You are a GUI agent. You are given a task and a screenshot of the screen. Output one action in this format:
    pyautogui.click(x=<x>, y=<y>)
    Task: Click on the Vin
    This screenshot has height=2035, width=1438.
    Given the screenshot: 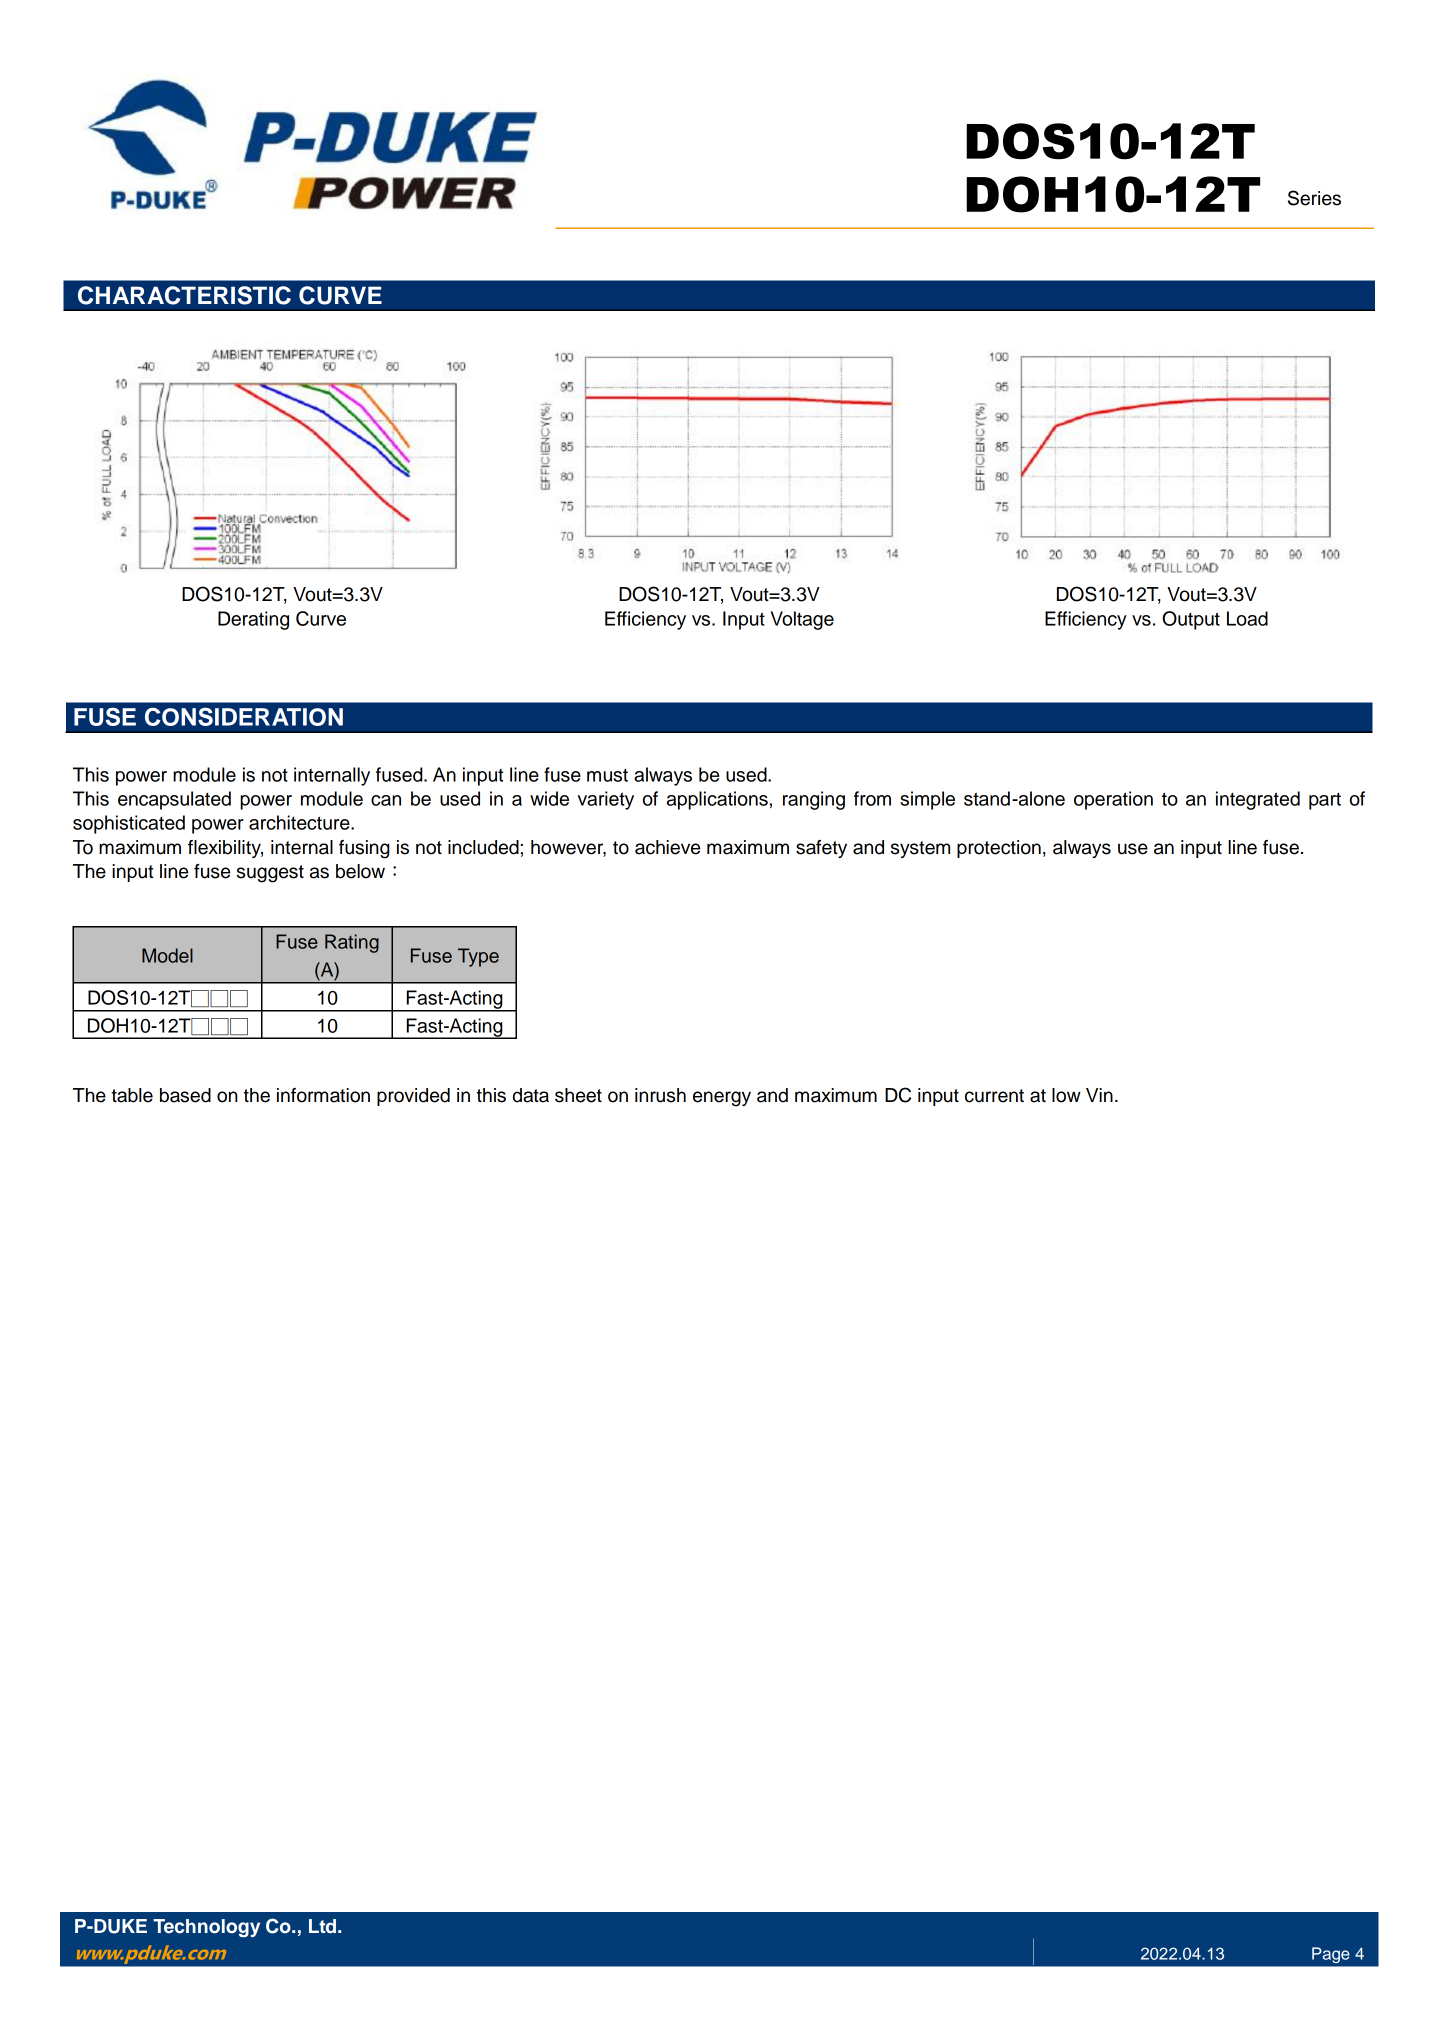 What is the action you would take?
    pyautogui.click(x=1099, y=1095)
